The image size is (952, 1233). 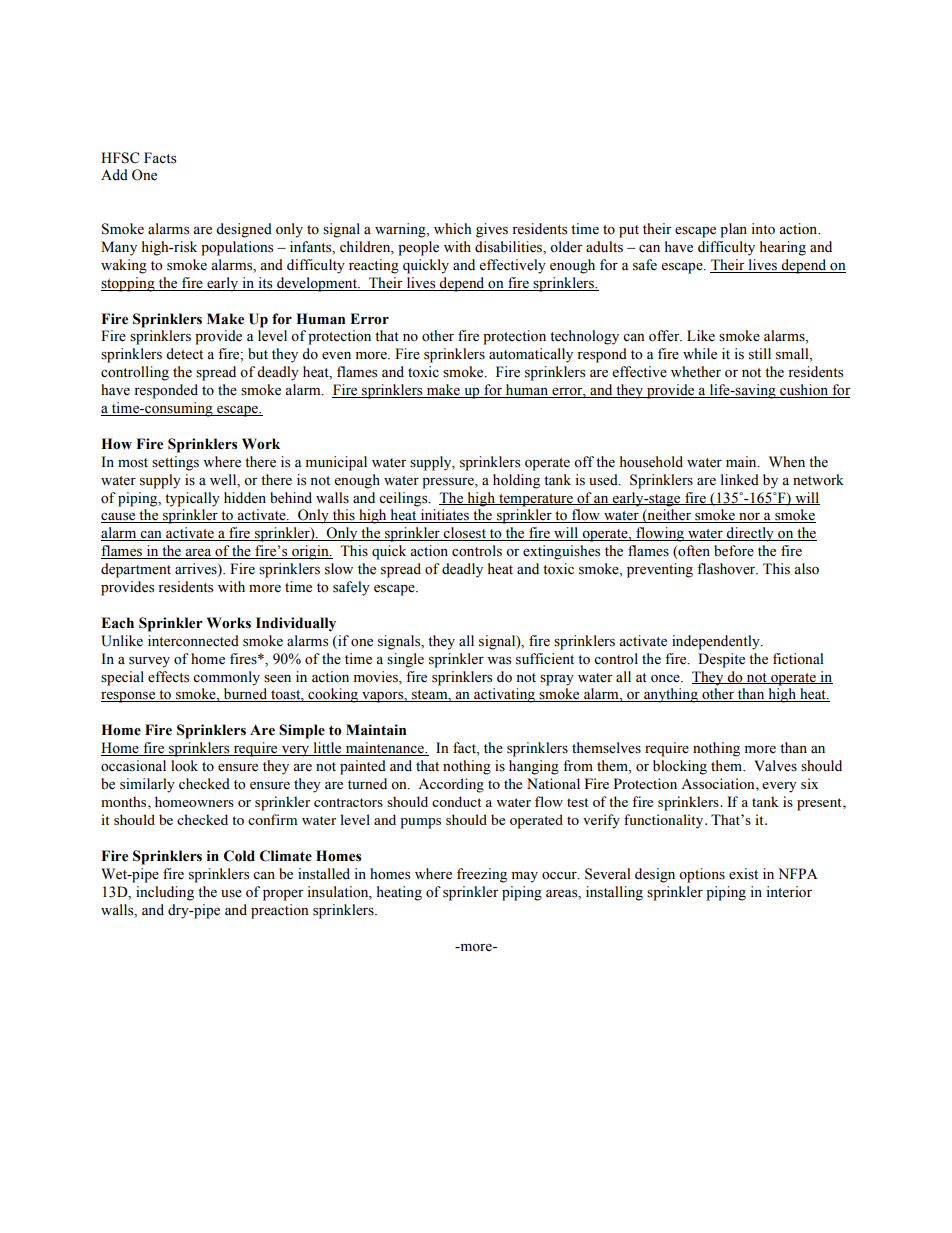 I want to click on Add, so click(x=114, y=175).
